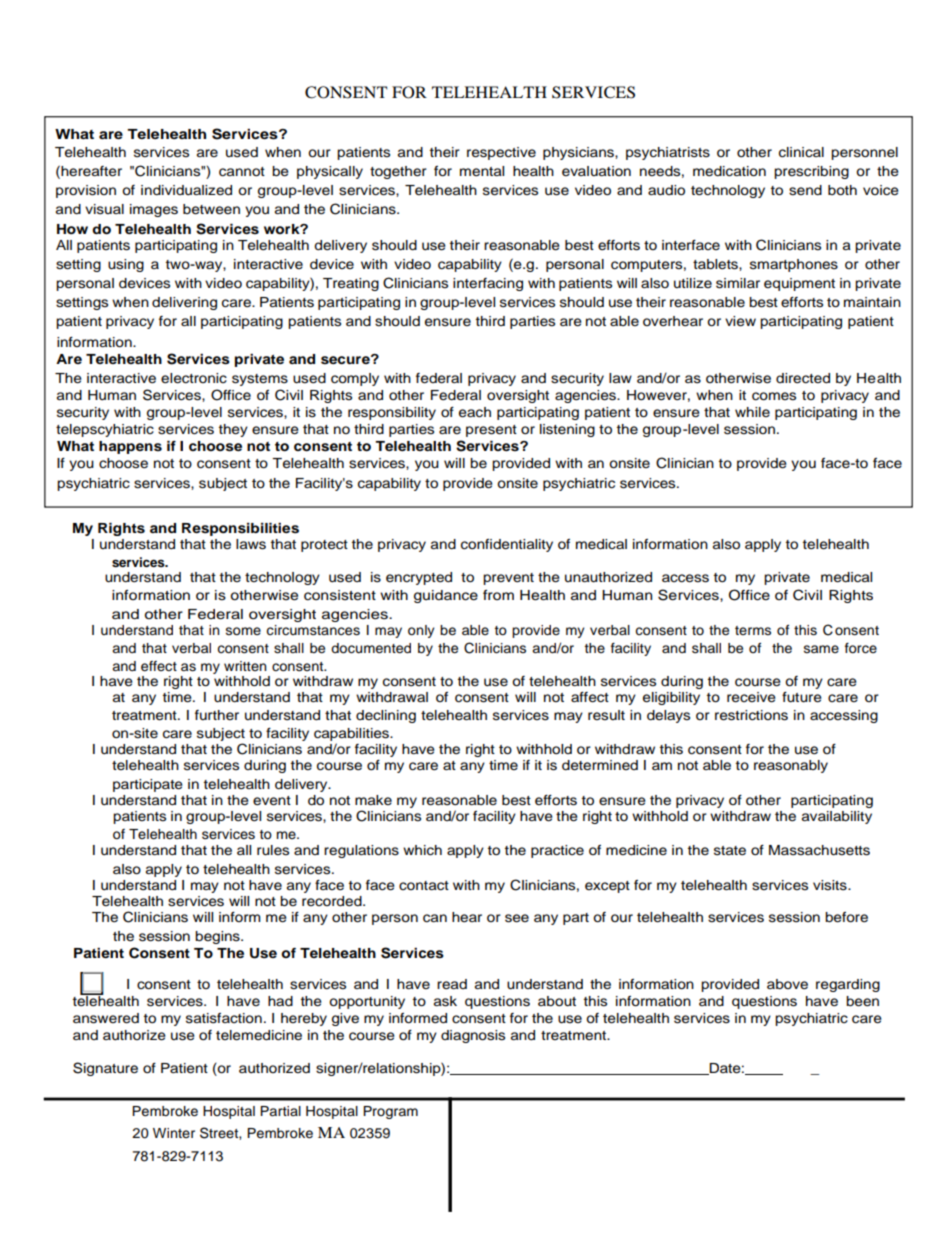  Describe the element at coordinates (273, 850) in the screenshot. I see `rules` at that location.
